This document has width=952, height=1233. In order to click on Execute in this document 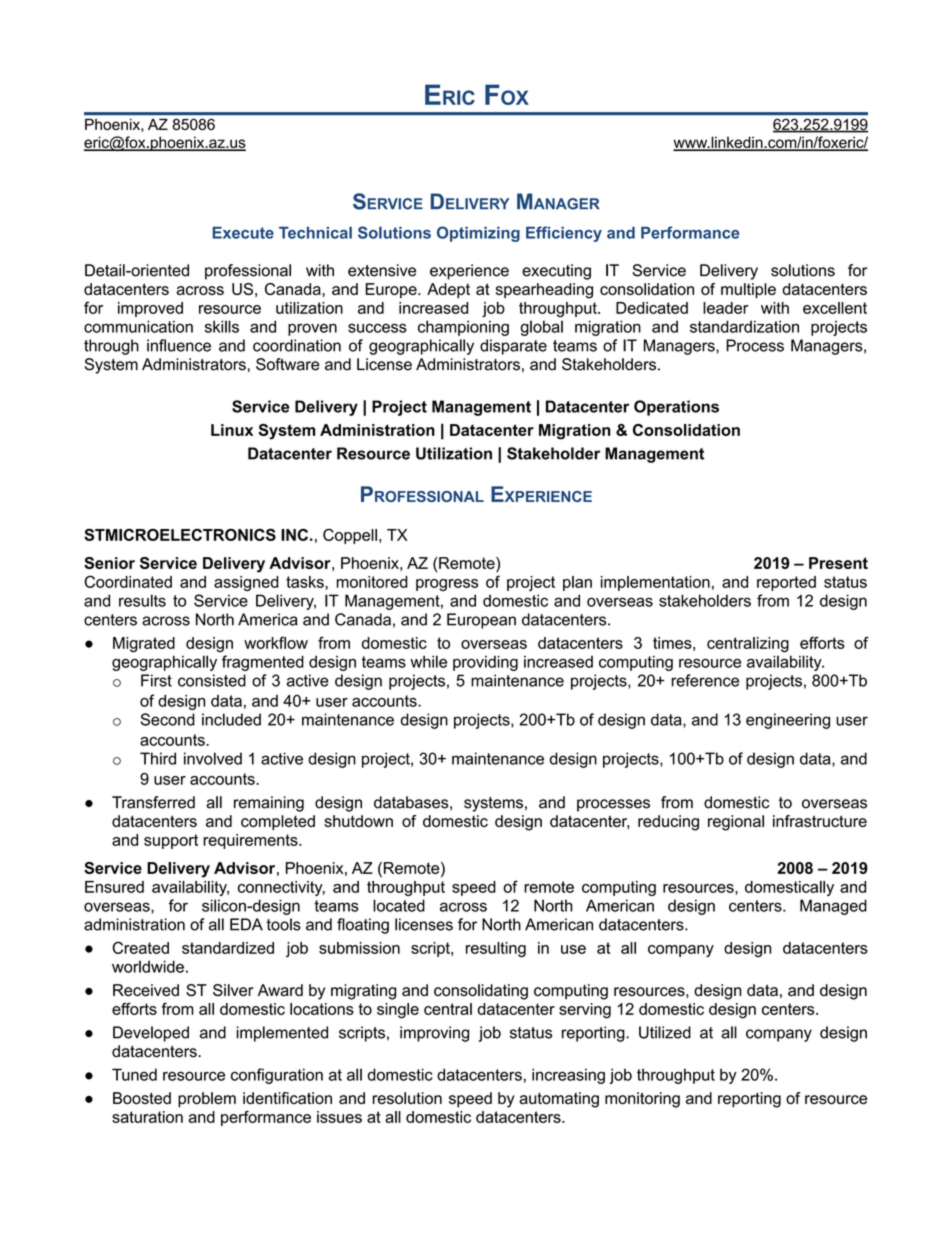, I will do `click(243, 233)`.
